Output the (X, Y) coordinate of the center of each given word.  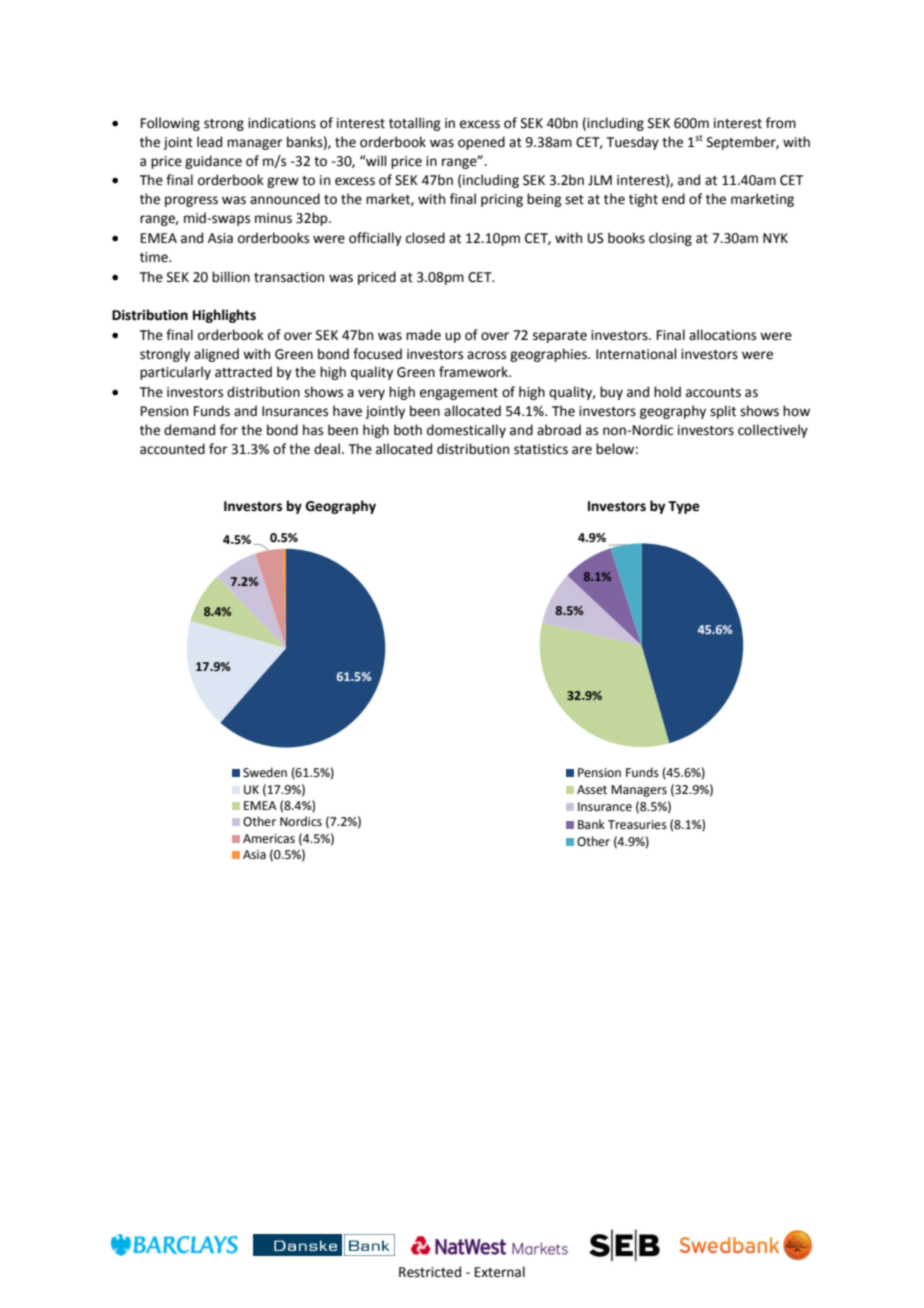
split (723, 412)
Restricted (430, 1272)
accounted (172, 449)
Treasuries (637, 825)
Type (684, 507)
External (500, 1272)
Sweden (265, 772)
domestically (466, 431)
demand (189, 430)
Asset (592, 790)
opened (481, 143)
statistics (541, 449)
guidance (213, 162)
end (673, 199)
